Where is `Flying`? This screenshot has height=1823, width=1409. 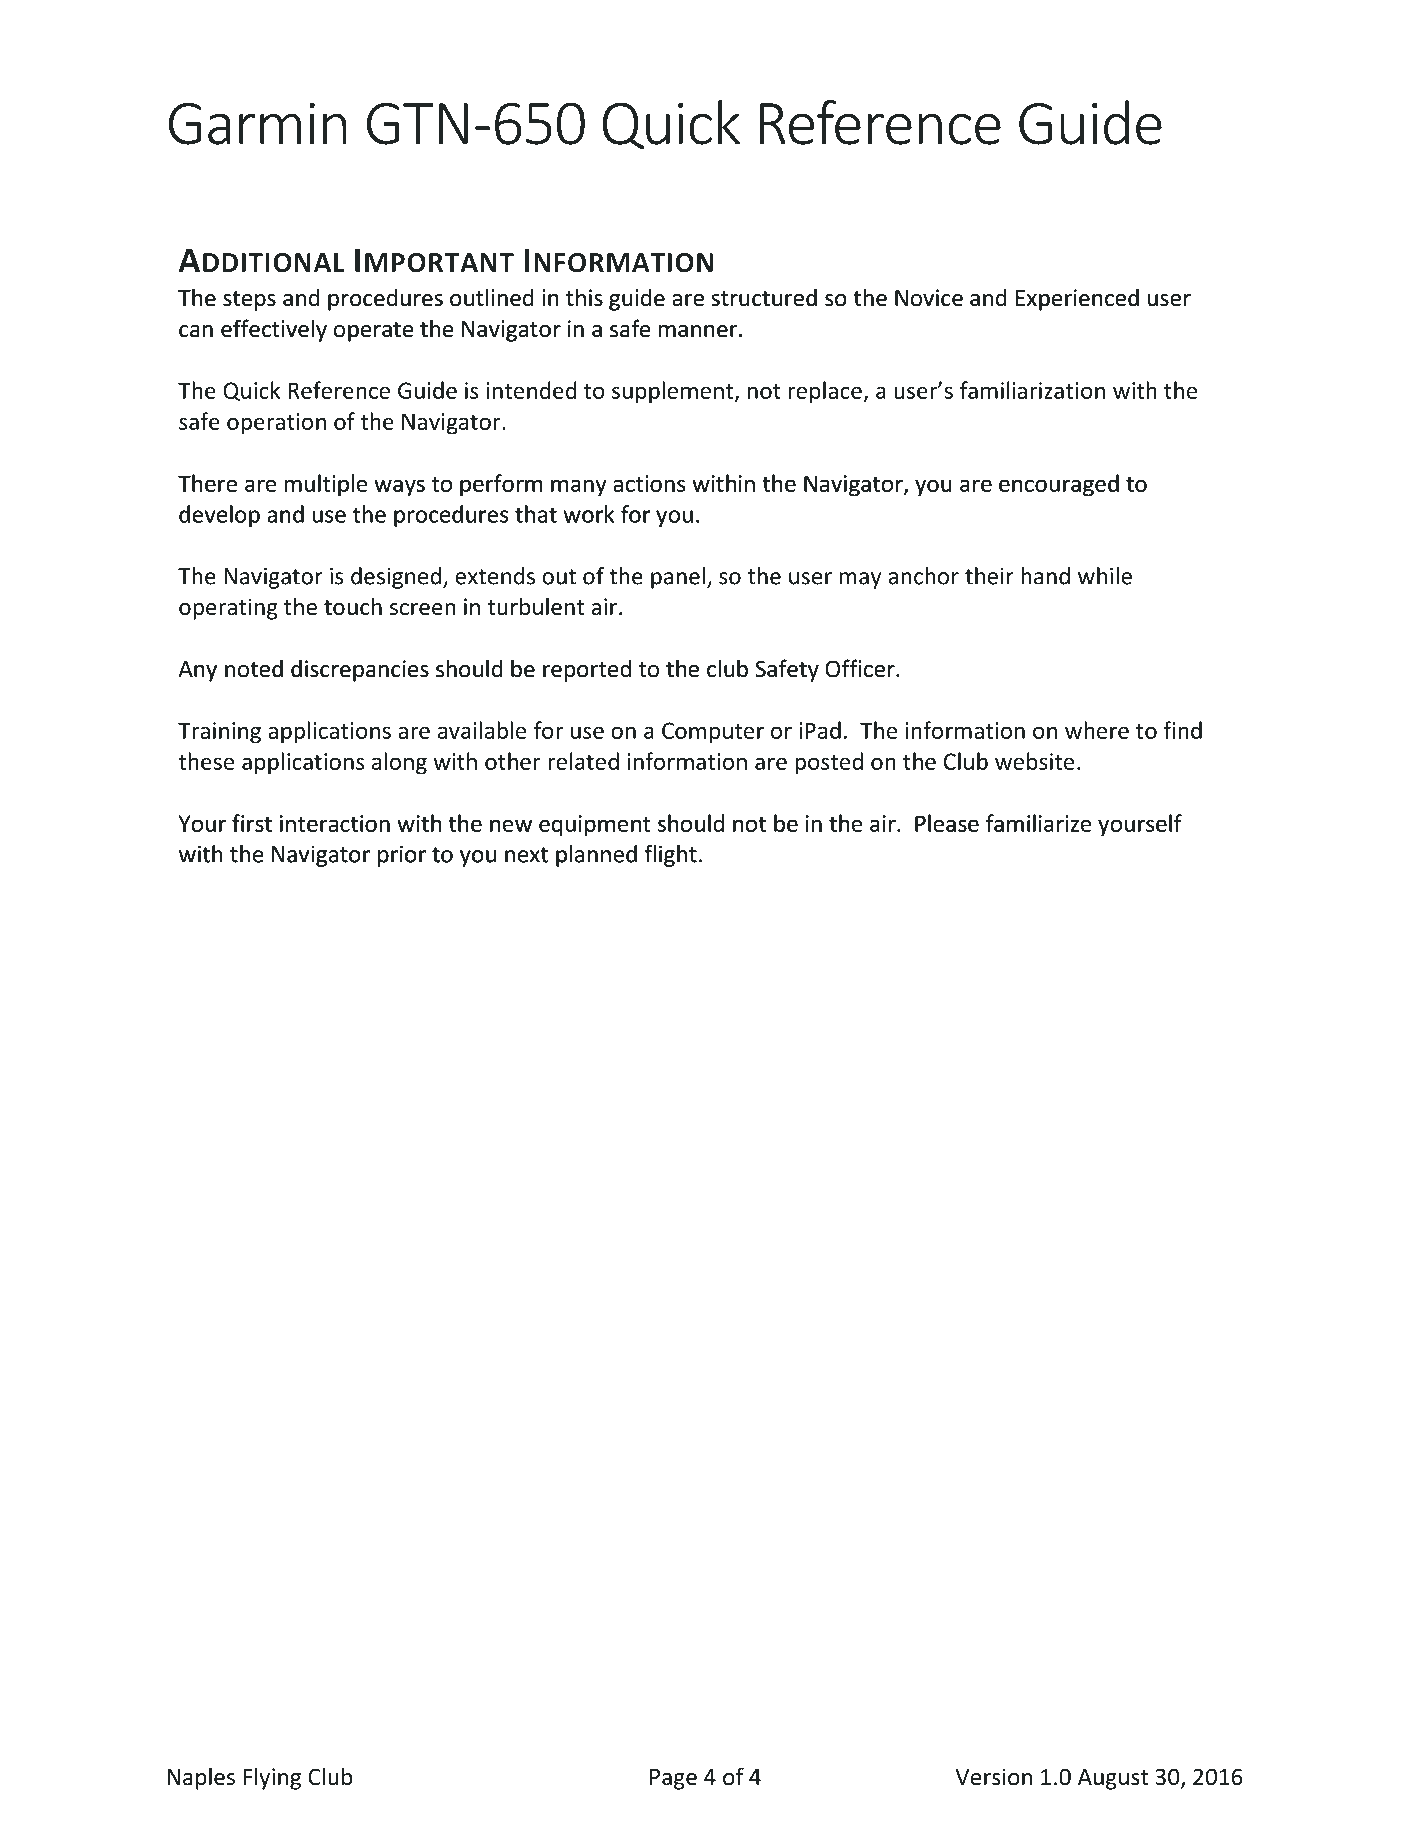
Flying is located at coordinates (272, 1778).
